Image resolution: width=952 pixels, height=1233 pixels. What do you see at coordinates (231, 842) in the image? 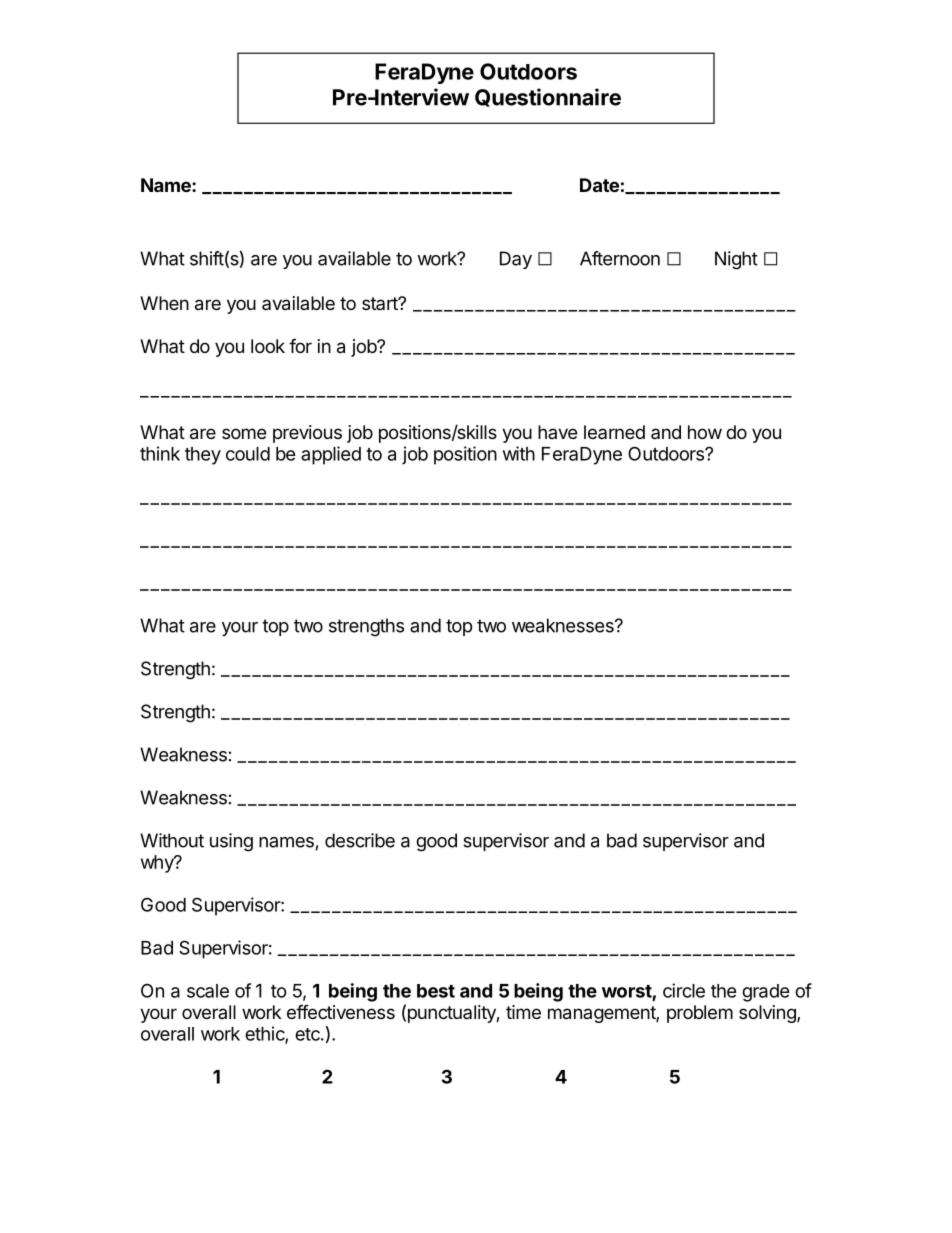
I see `using` at bounding box center [231, 842].
